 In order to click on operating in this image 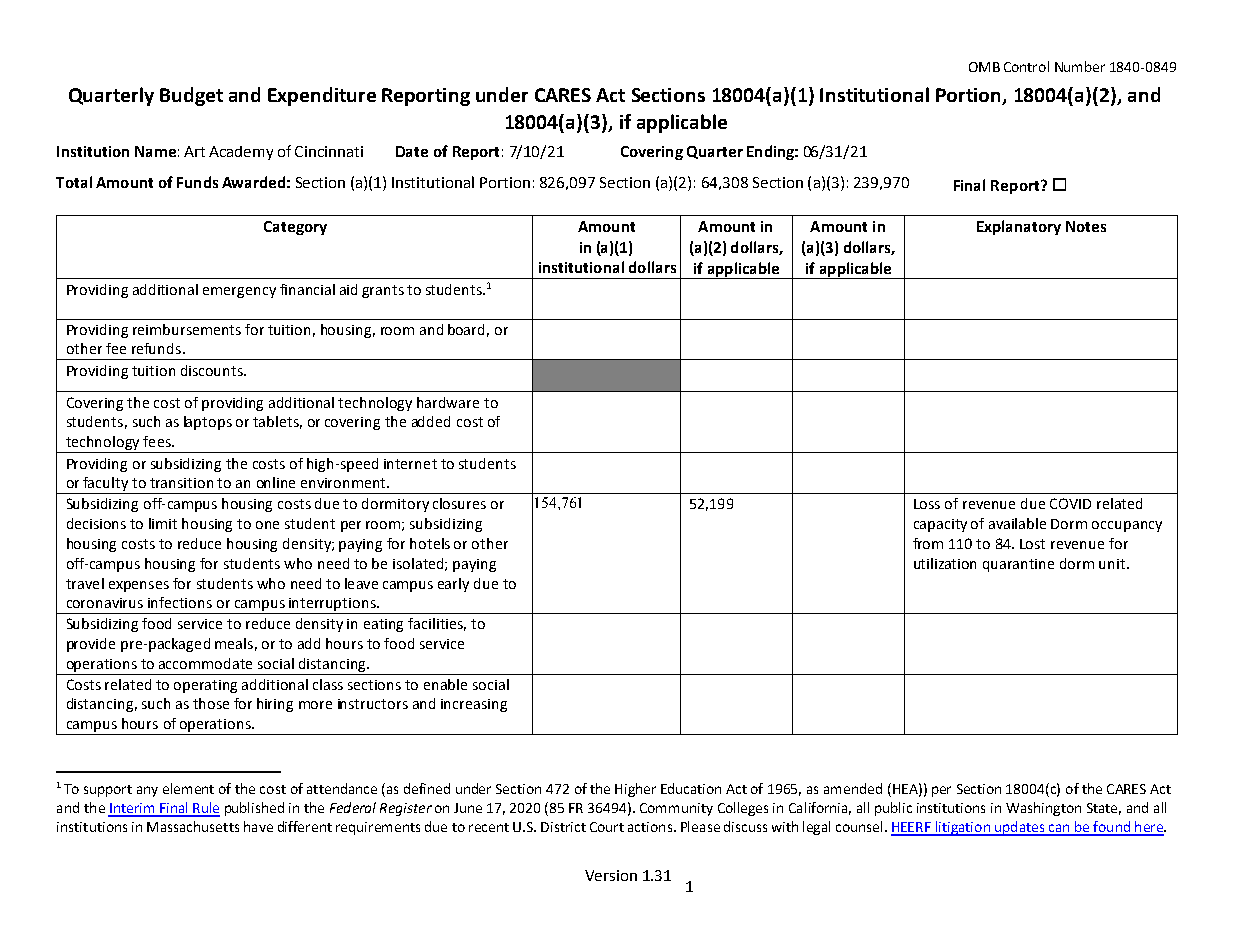, I will do `click(205, 686)`.
